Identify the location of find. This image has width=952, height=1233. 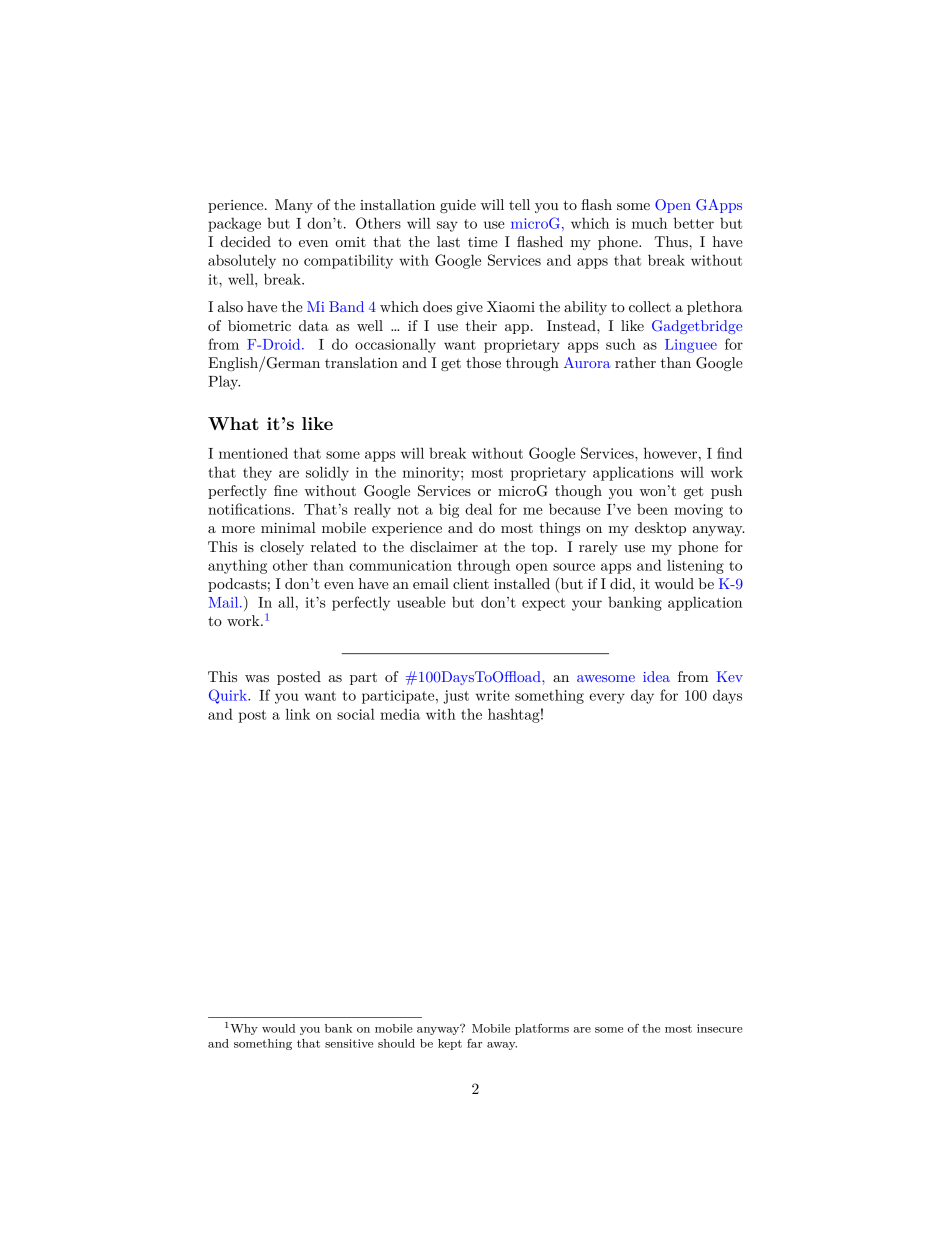
(729, 453).
